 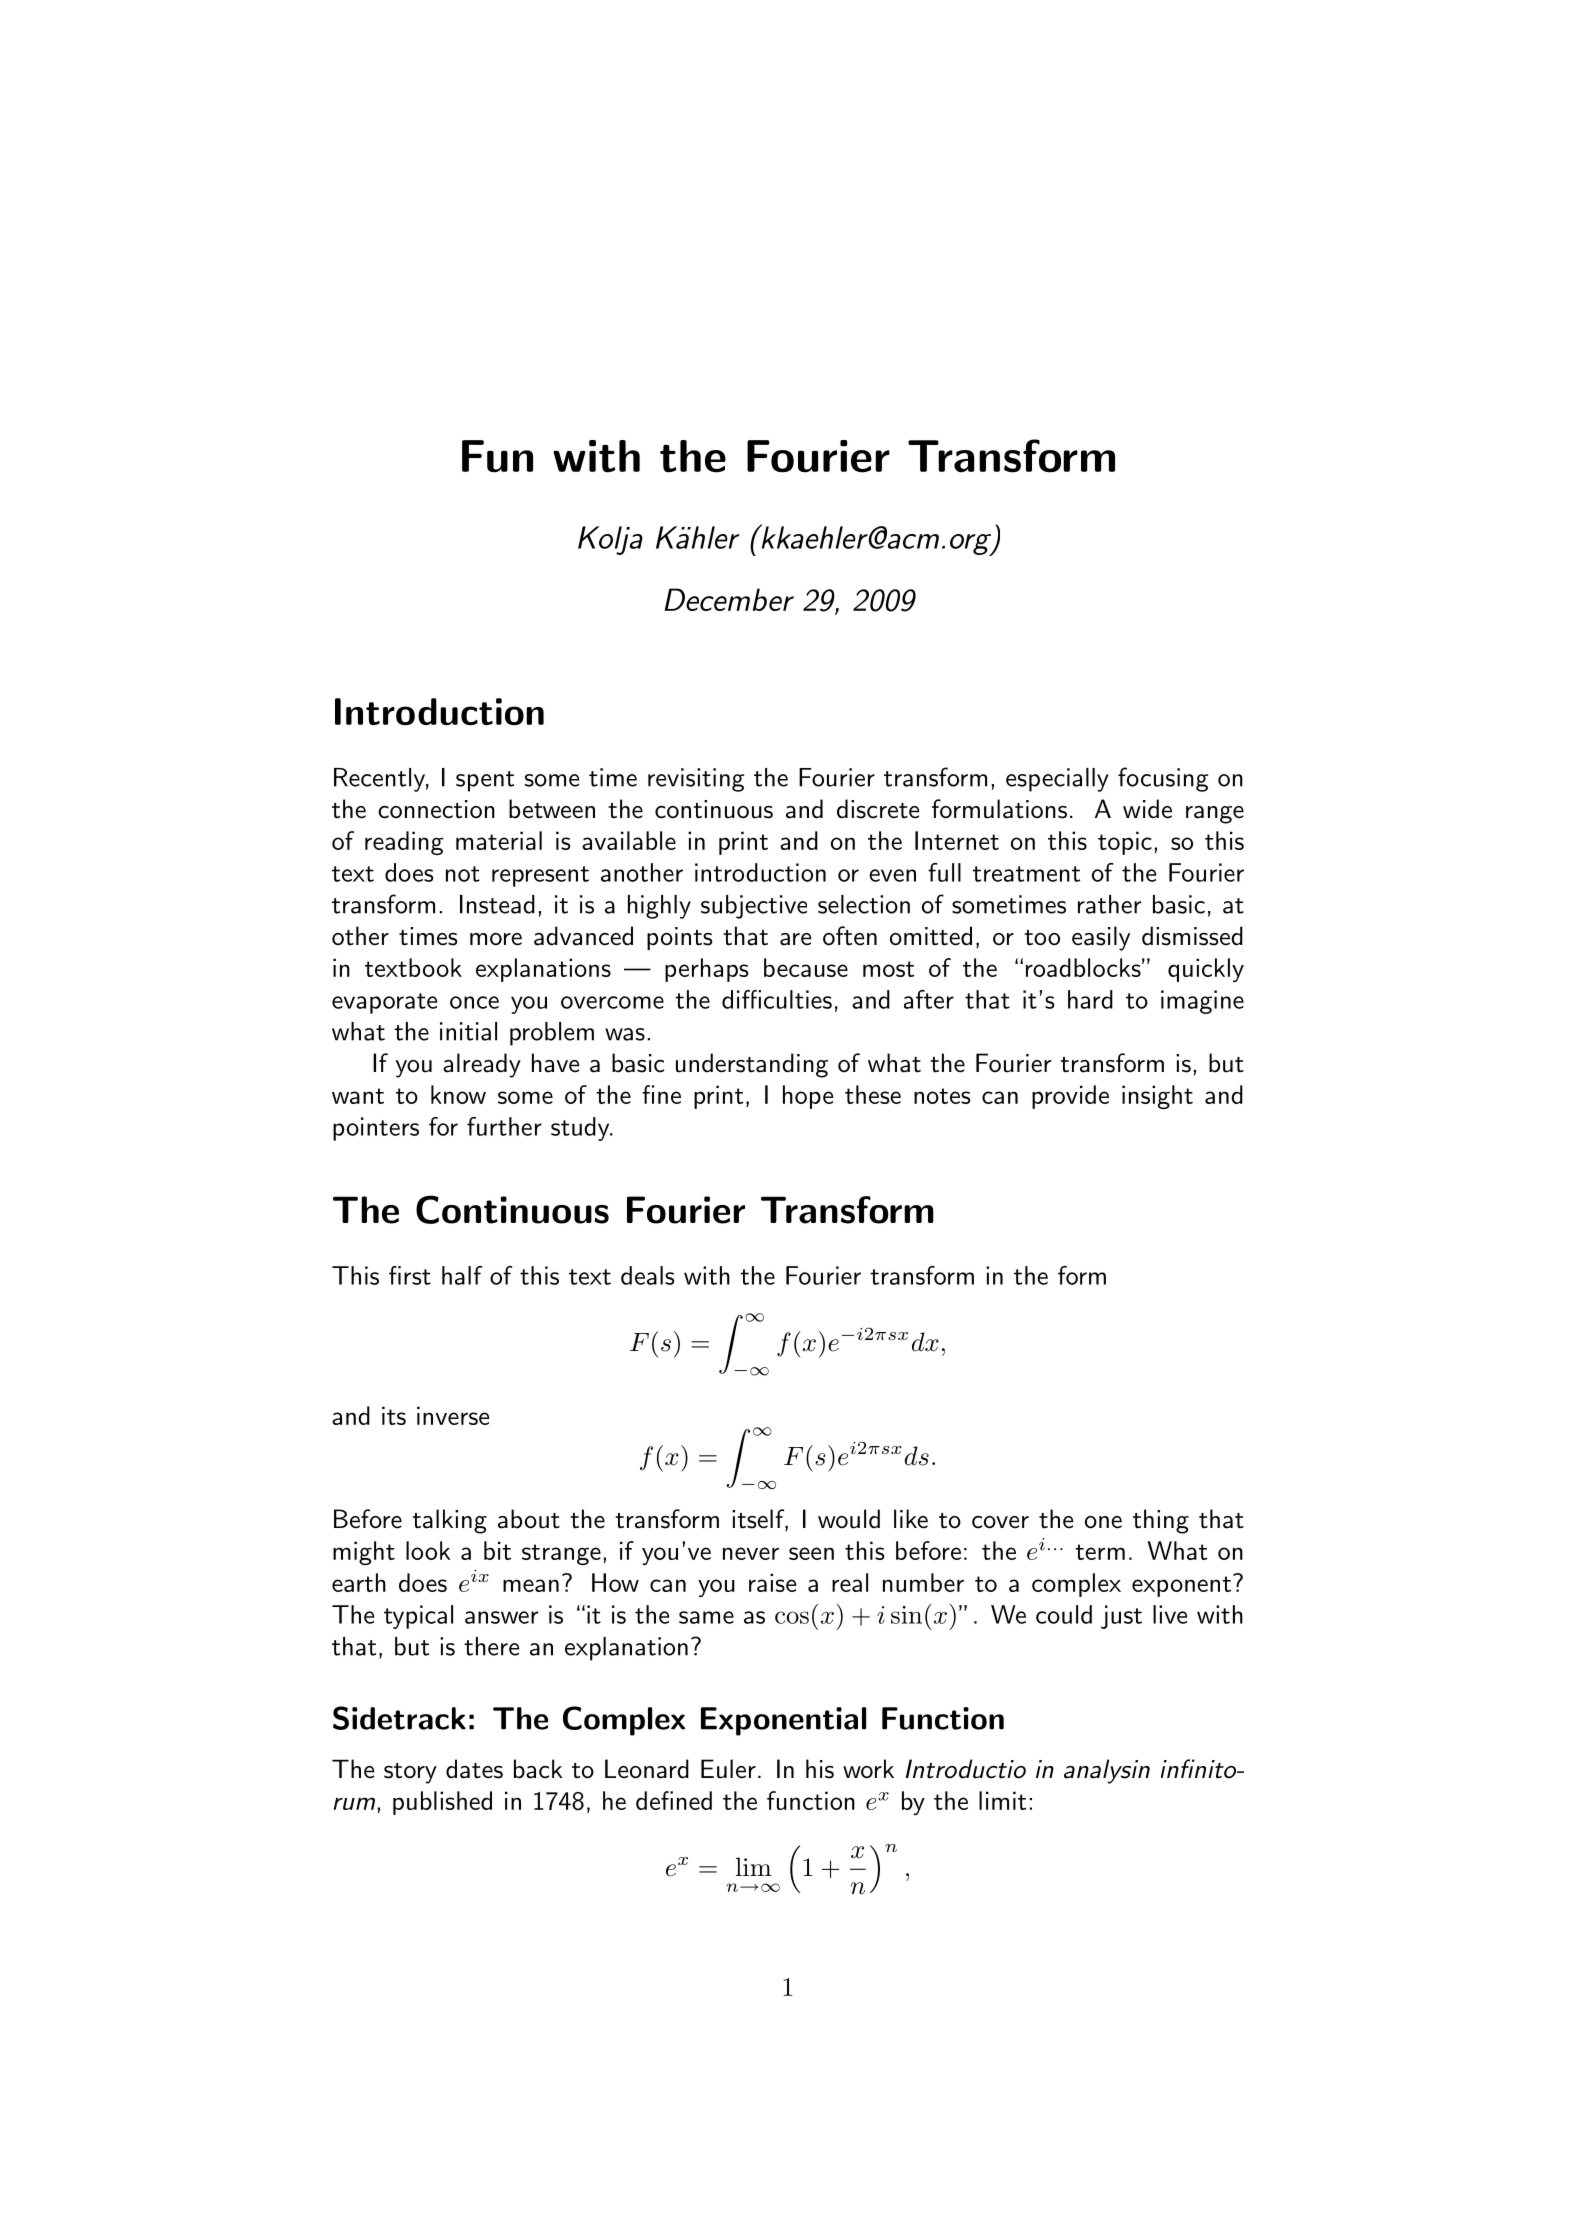 I want to click on December, so click(x=729, y=599).
